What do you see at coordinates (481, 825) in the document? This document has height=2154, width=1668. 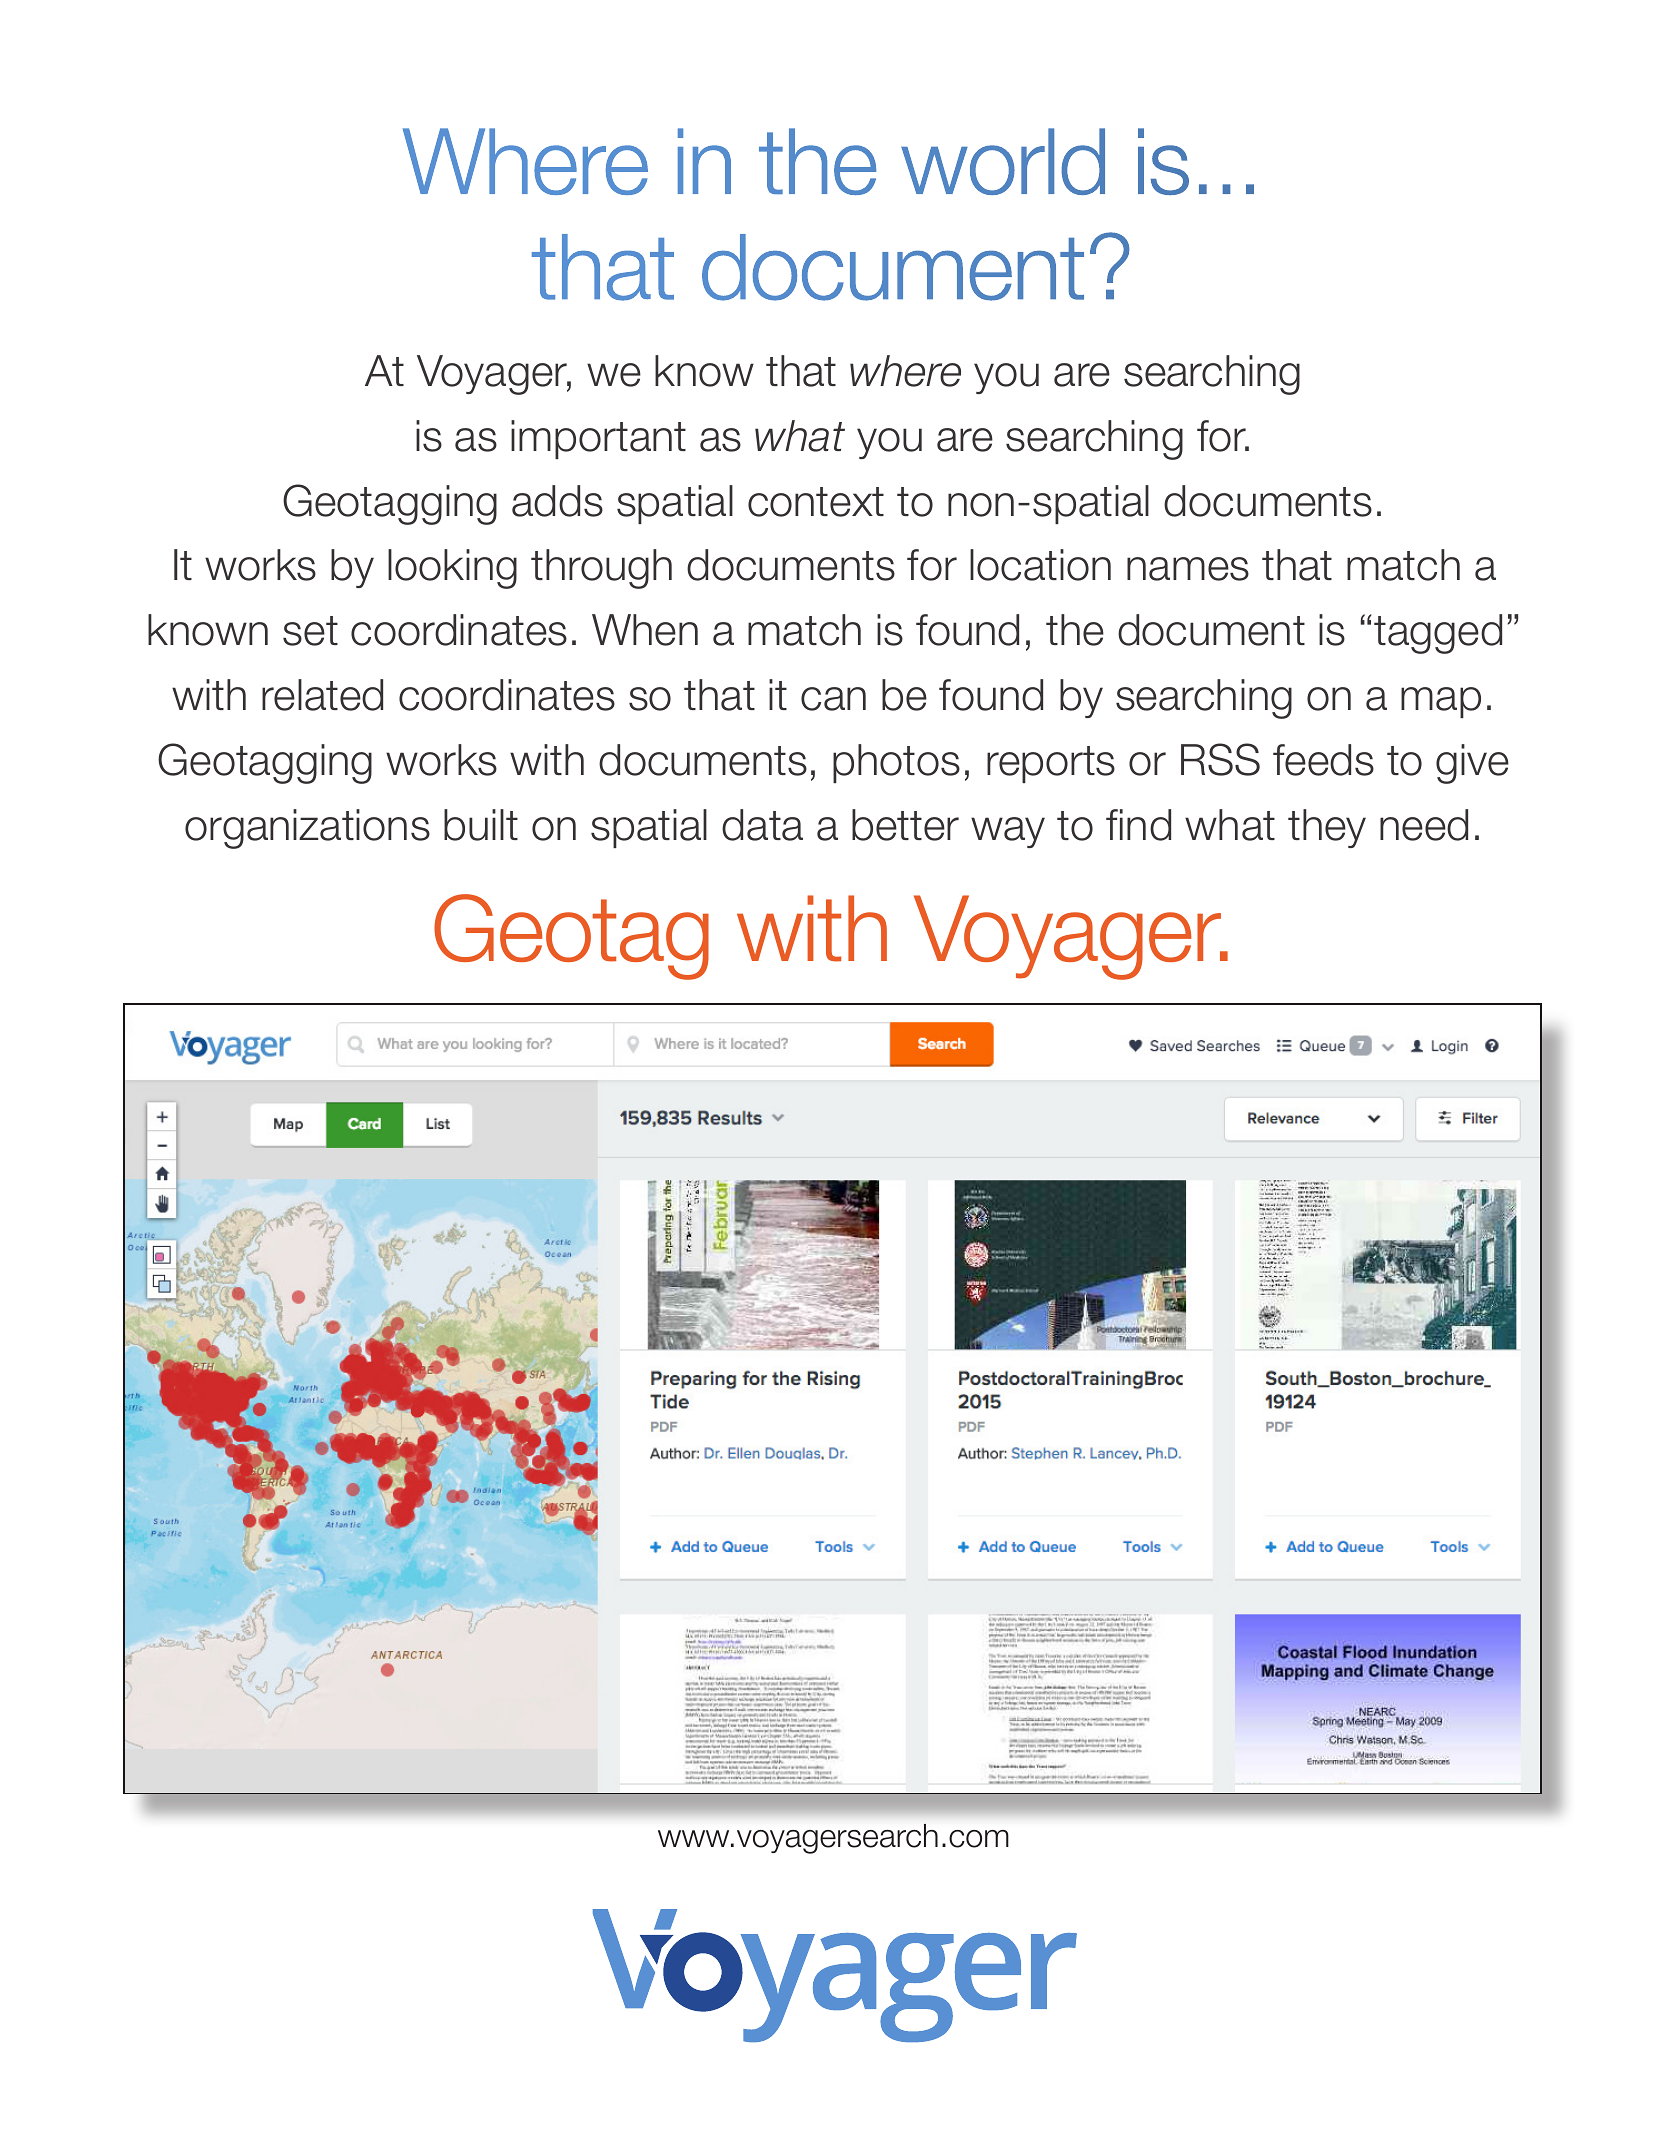 I see `built` at bounding box center [481, 825].
